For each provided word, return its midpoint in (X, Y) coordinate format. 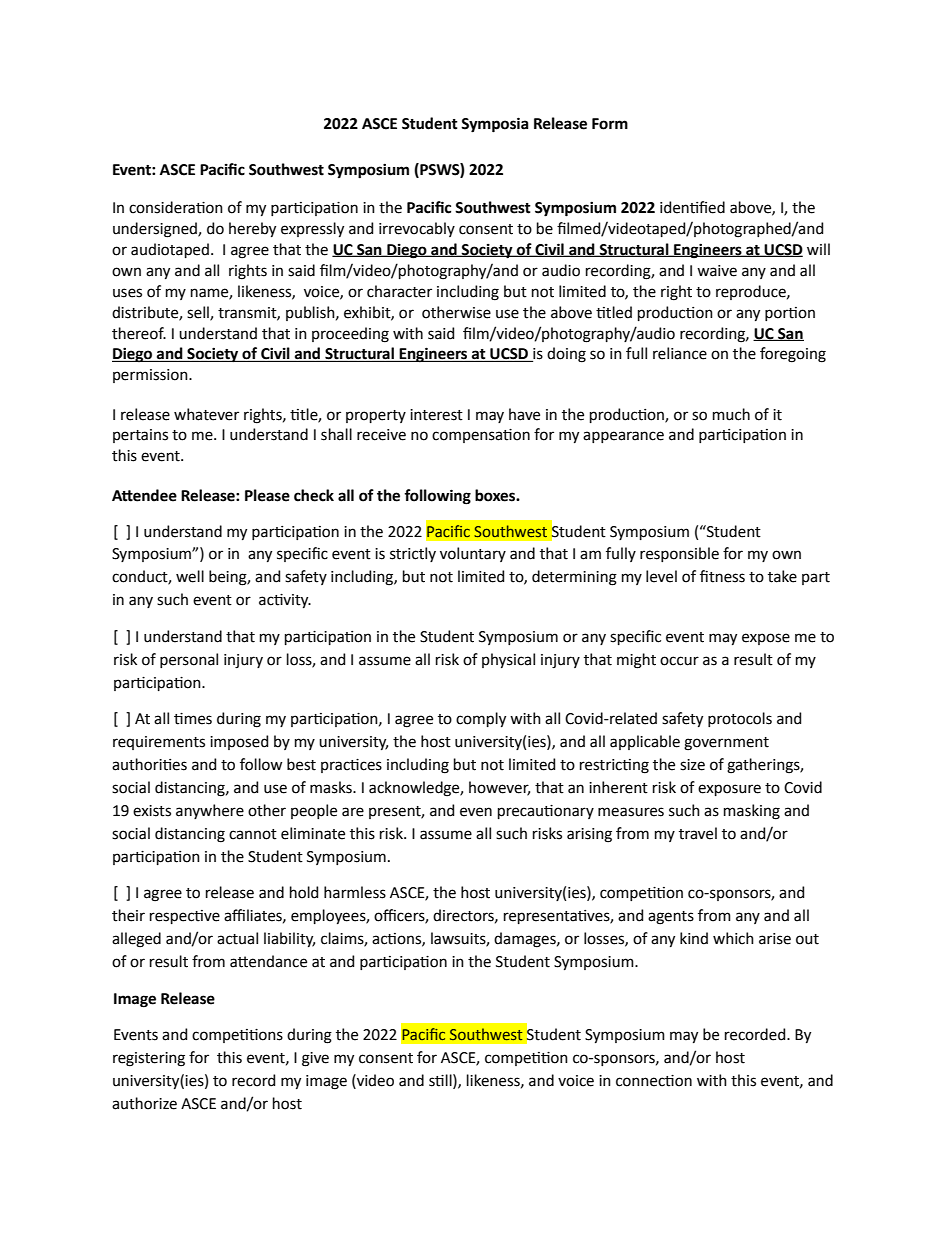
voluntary (473, 554)
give (315, 1059)
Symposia (495, 125)
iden (675, 207)
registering (149, 1059)
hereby (252, 229)
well (190, 576)
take (782, 576)
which (733, 938)
